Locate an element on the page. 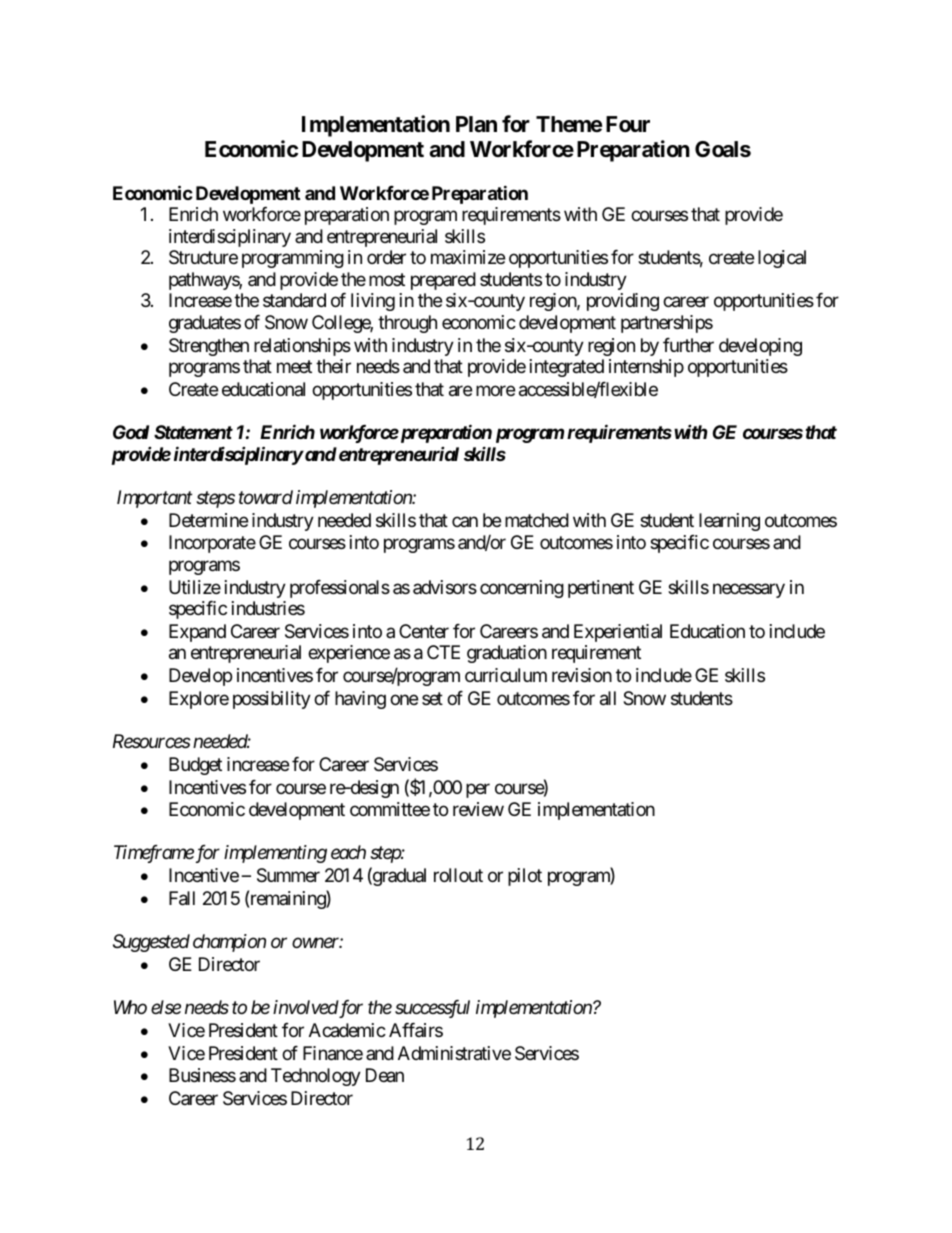  else is located at coordinates (166, 1007).
